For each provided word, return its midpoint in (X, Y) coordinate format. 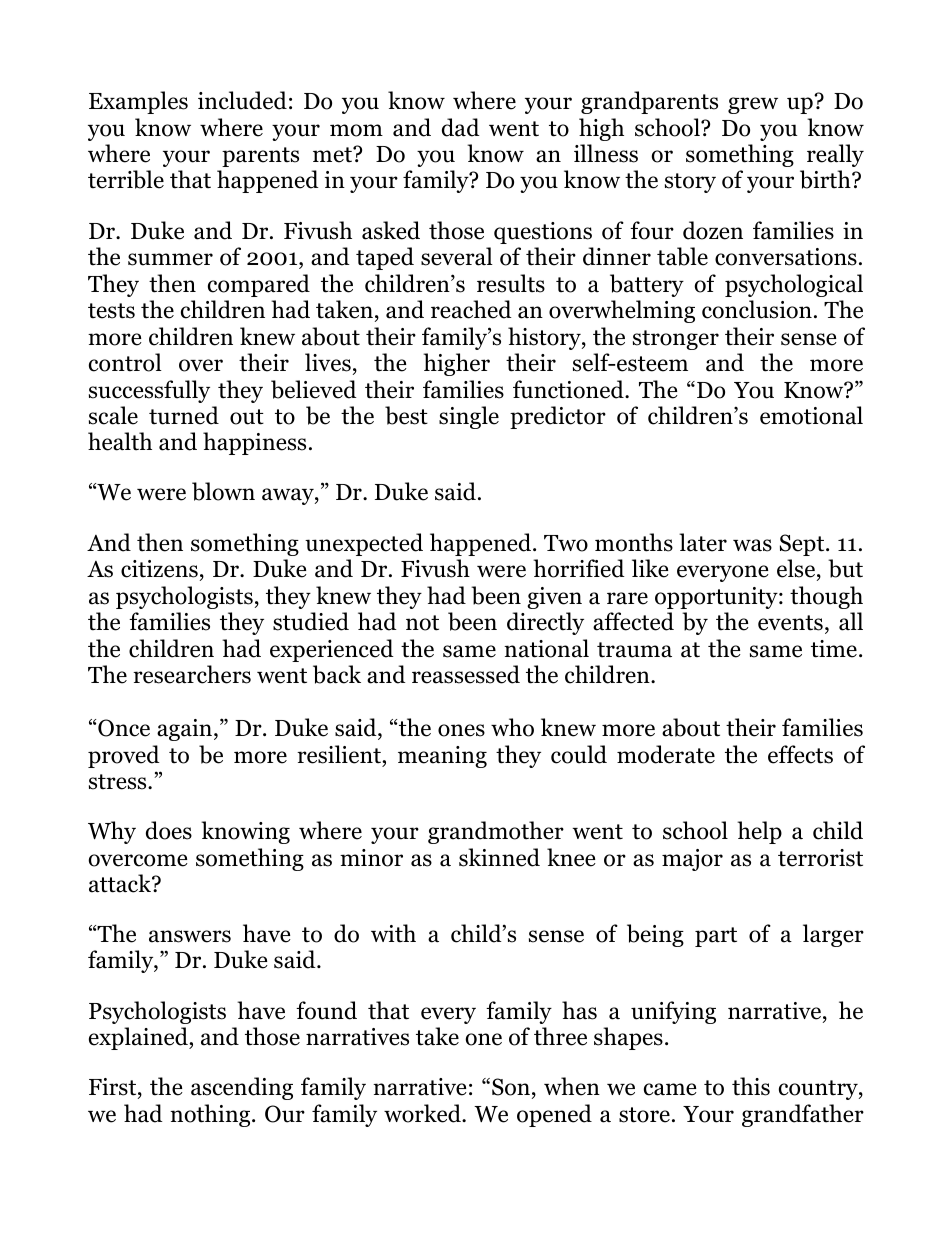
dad (461, 127)
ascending (242, 1088)
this (751, 1086)
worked (423, 1113)
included (242, 100)
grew (753, 105)
